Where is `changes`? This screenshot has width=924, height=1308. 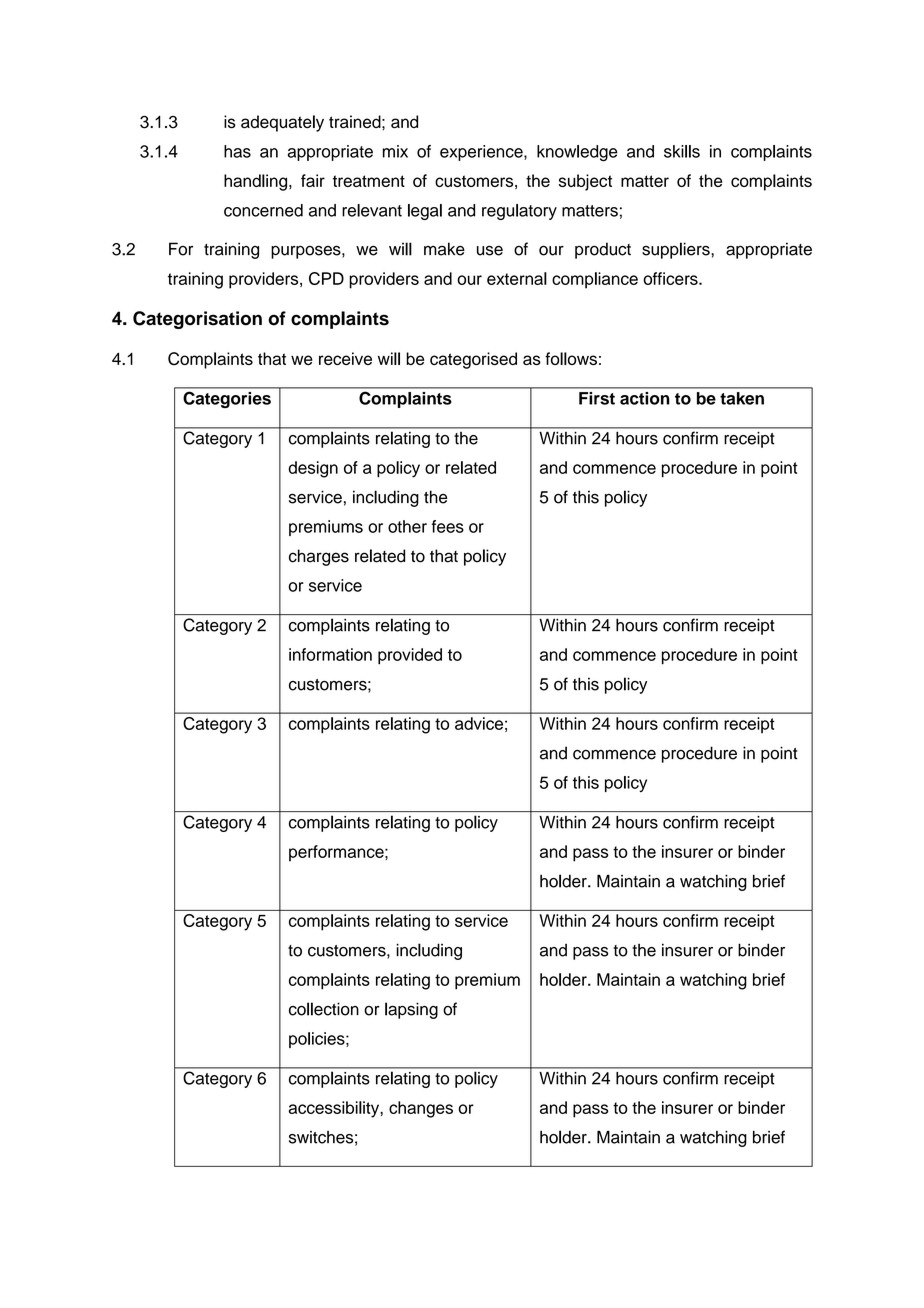
changes is located at coordinates (421, 1109).
